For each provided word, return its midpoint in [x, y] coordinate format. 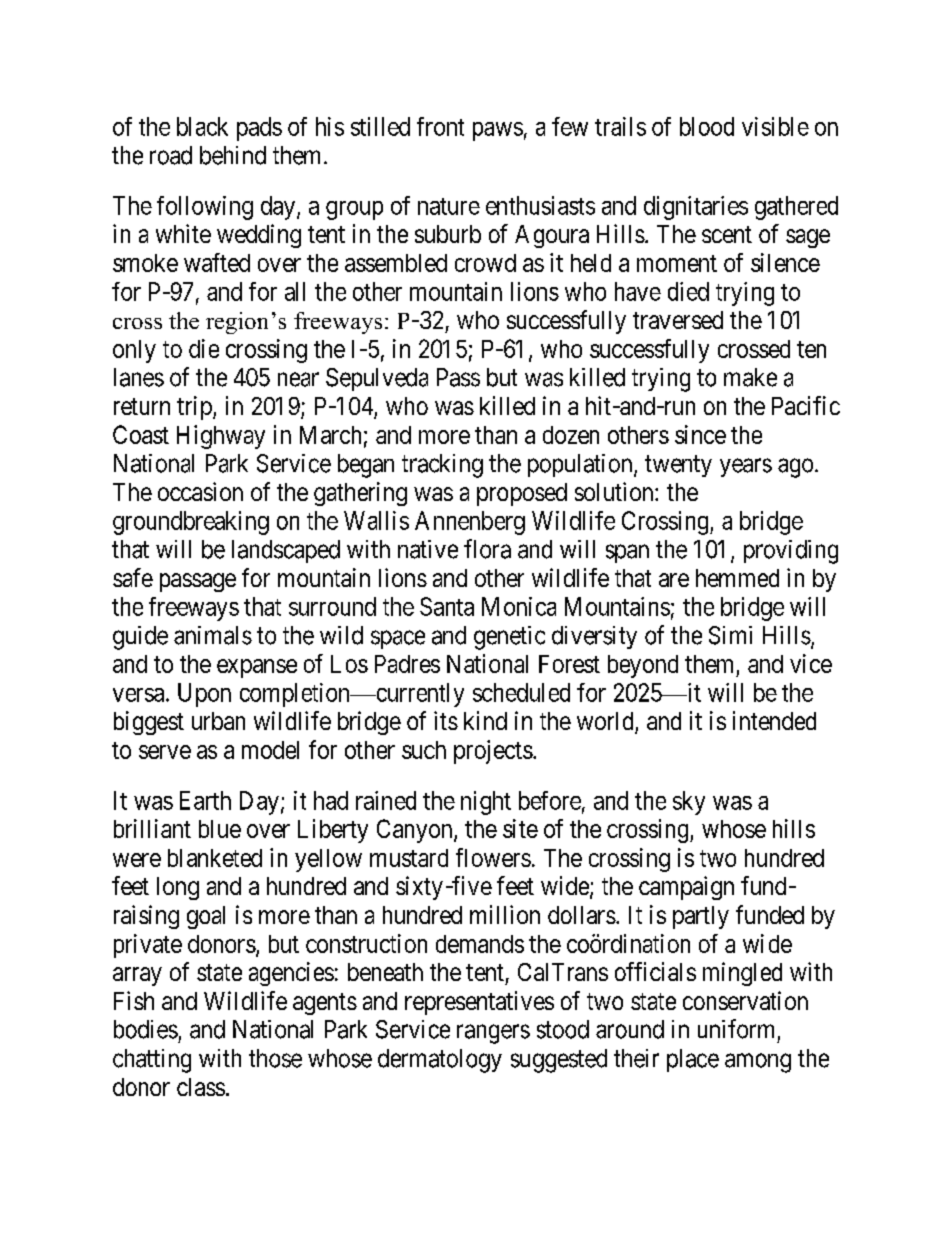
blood [707, 126]
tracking [442, 466]
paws [498, 131]
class [201, 1087]
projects [493, 752]
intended [774, 720]
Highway [221, 437]
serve [165, 752]
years [746, 467]
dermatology [440, 1061]
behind [233, 155]
